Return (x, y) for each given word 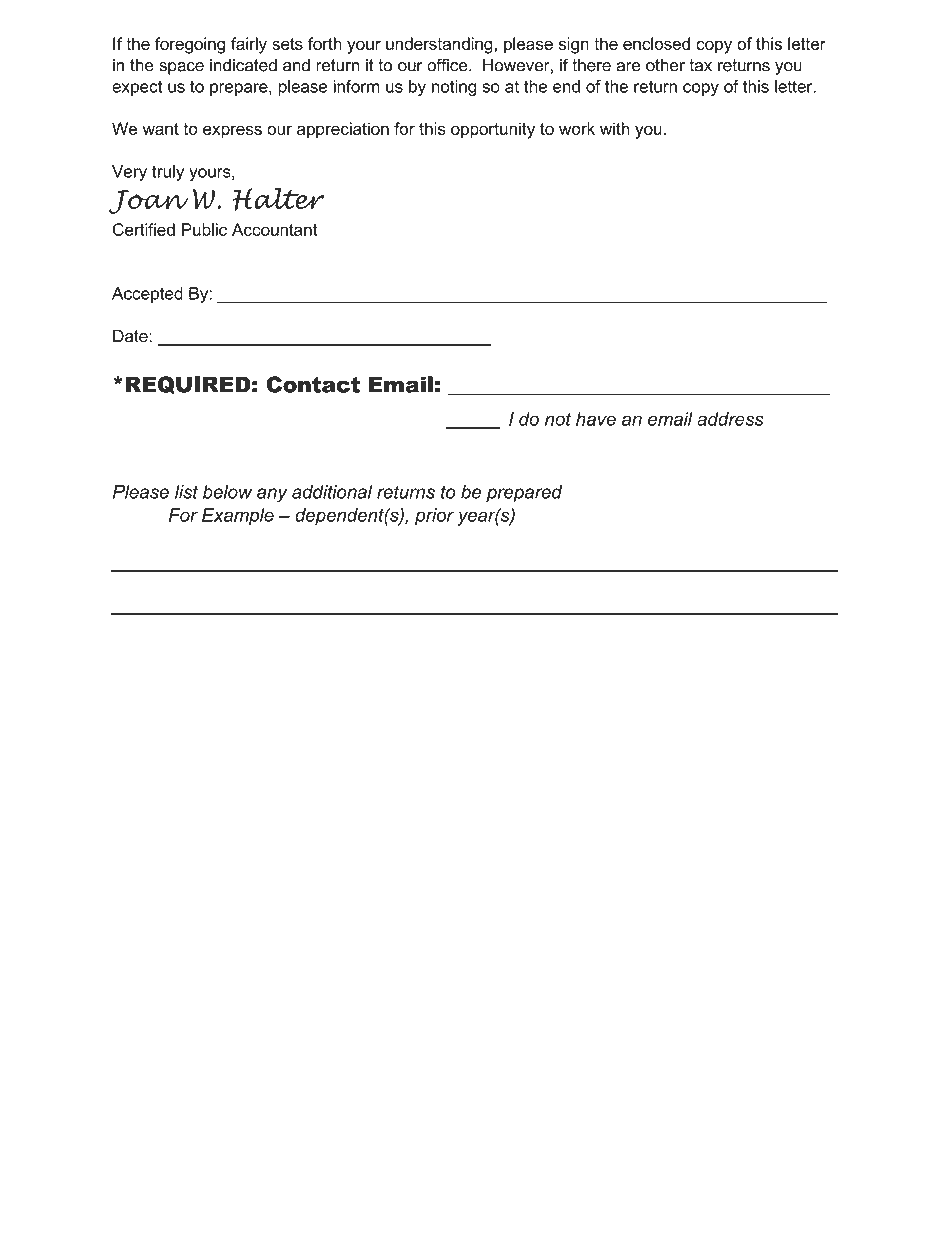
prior (434, 517)
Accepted (147, 295)
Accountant (274, 229)
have (596, 419)
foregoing (190, 45)
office (448, 65)
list (186, 492)
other (665, 65)
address (730, 419)
